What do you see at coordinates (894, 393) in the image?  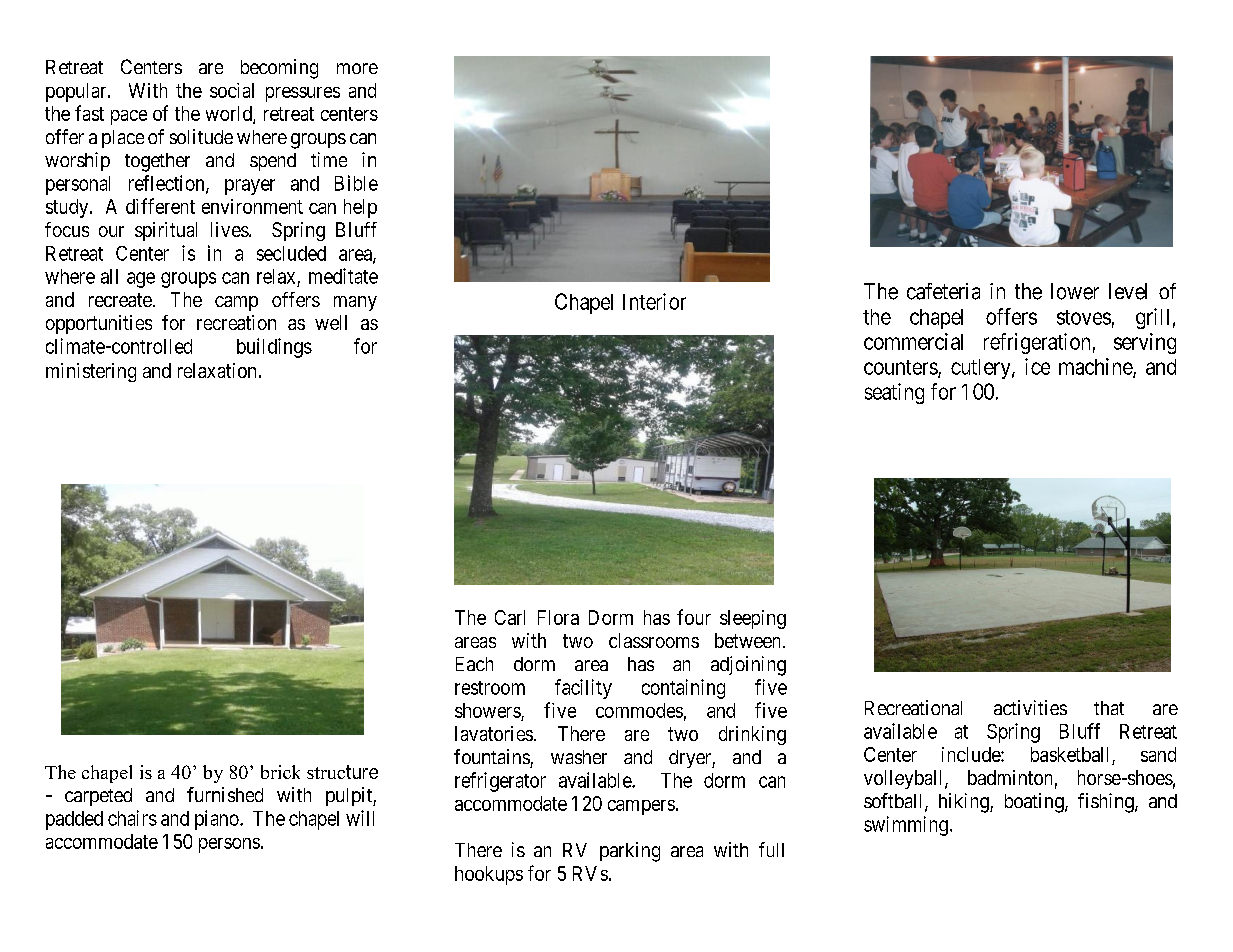 I see `seating` at bounding box center [894, 393].
